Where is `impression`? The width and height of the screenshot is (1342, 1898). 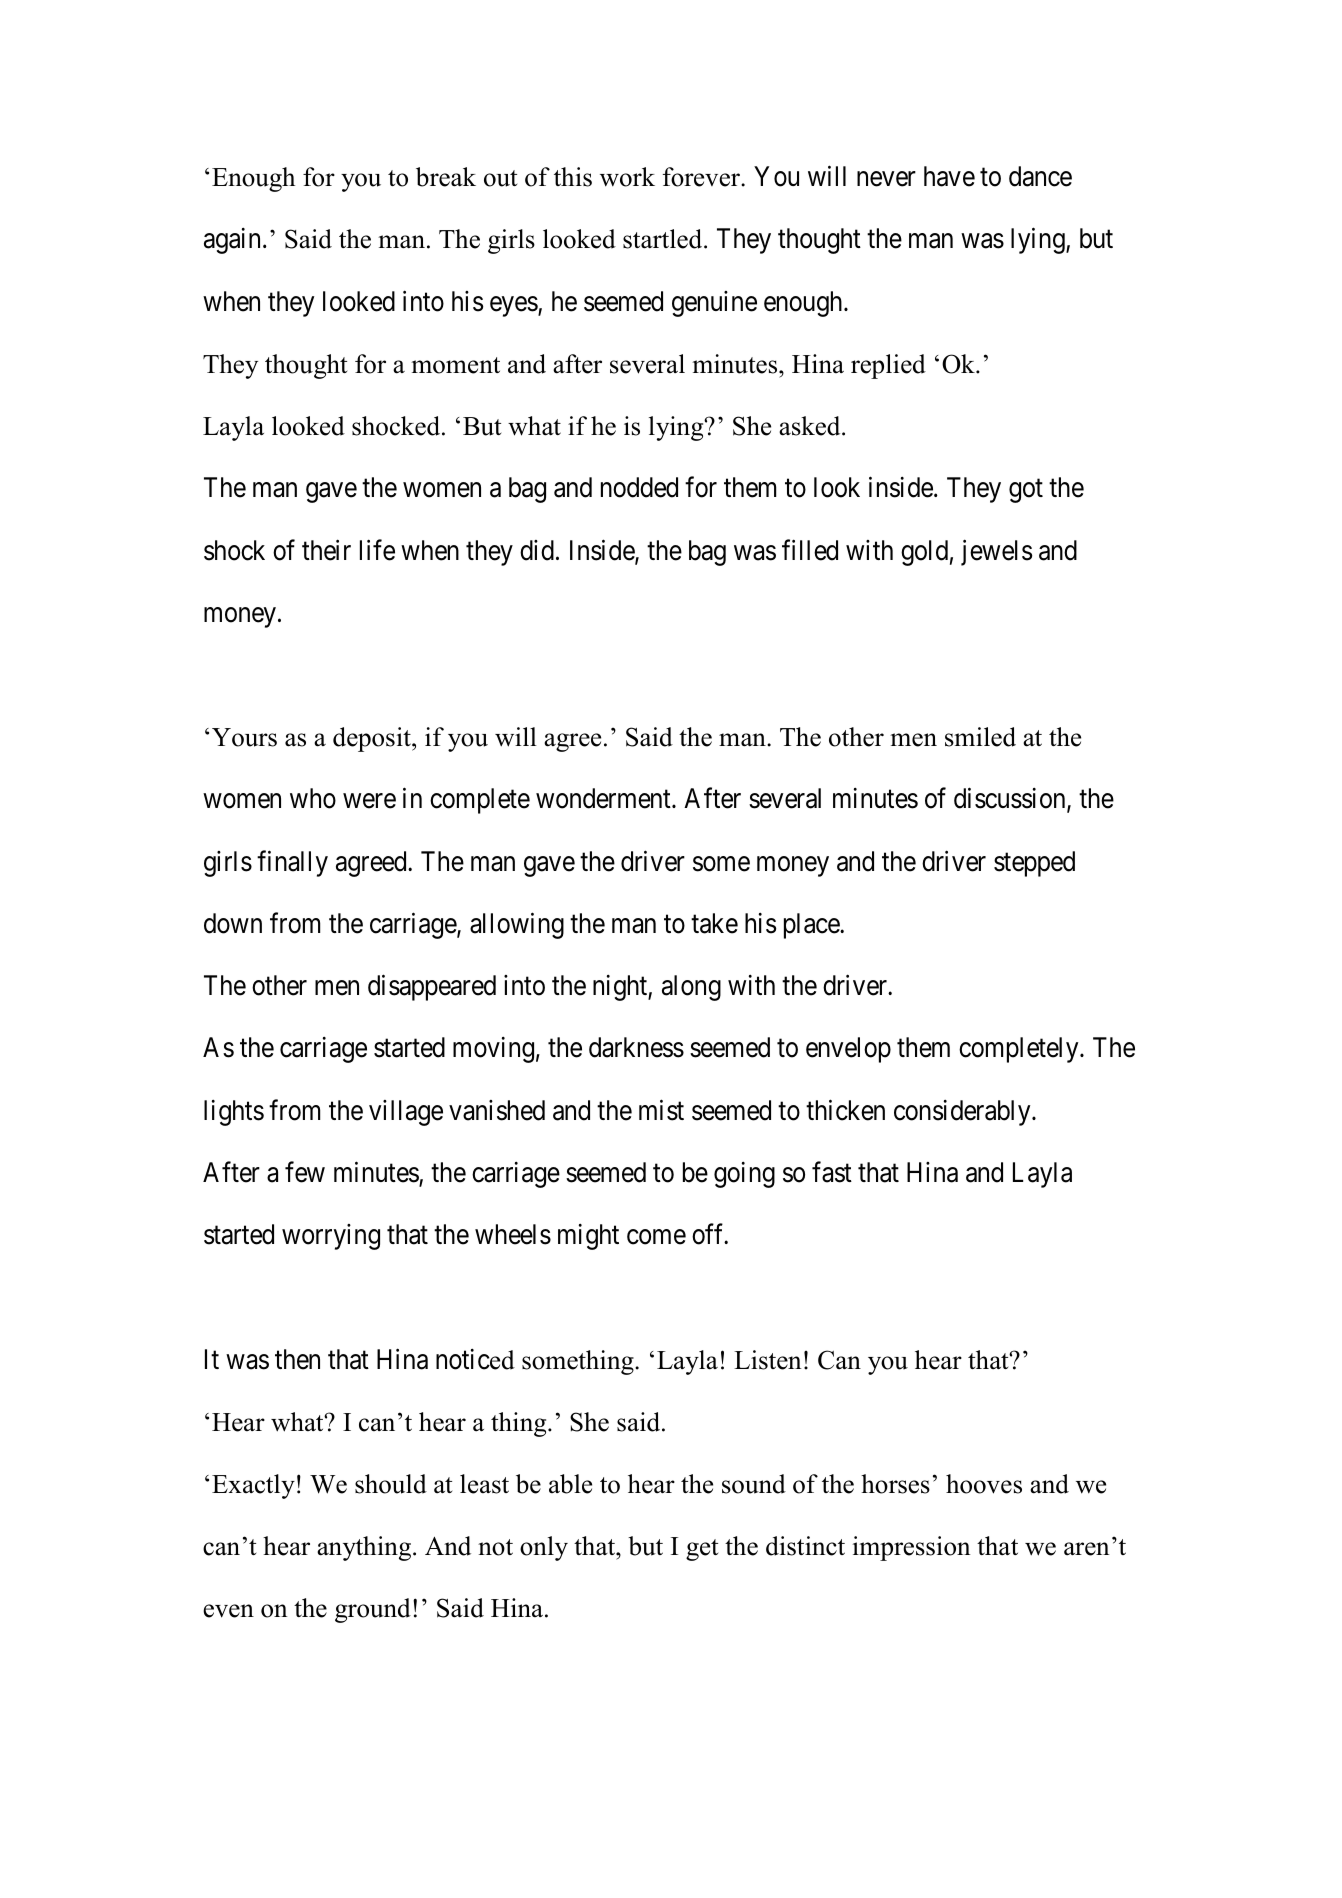 impression is located at coordinates (912, 1548).
